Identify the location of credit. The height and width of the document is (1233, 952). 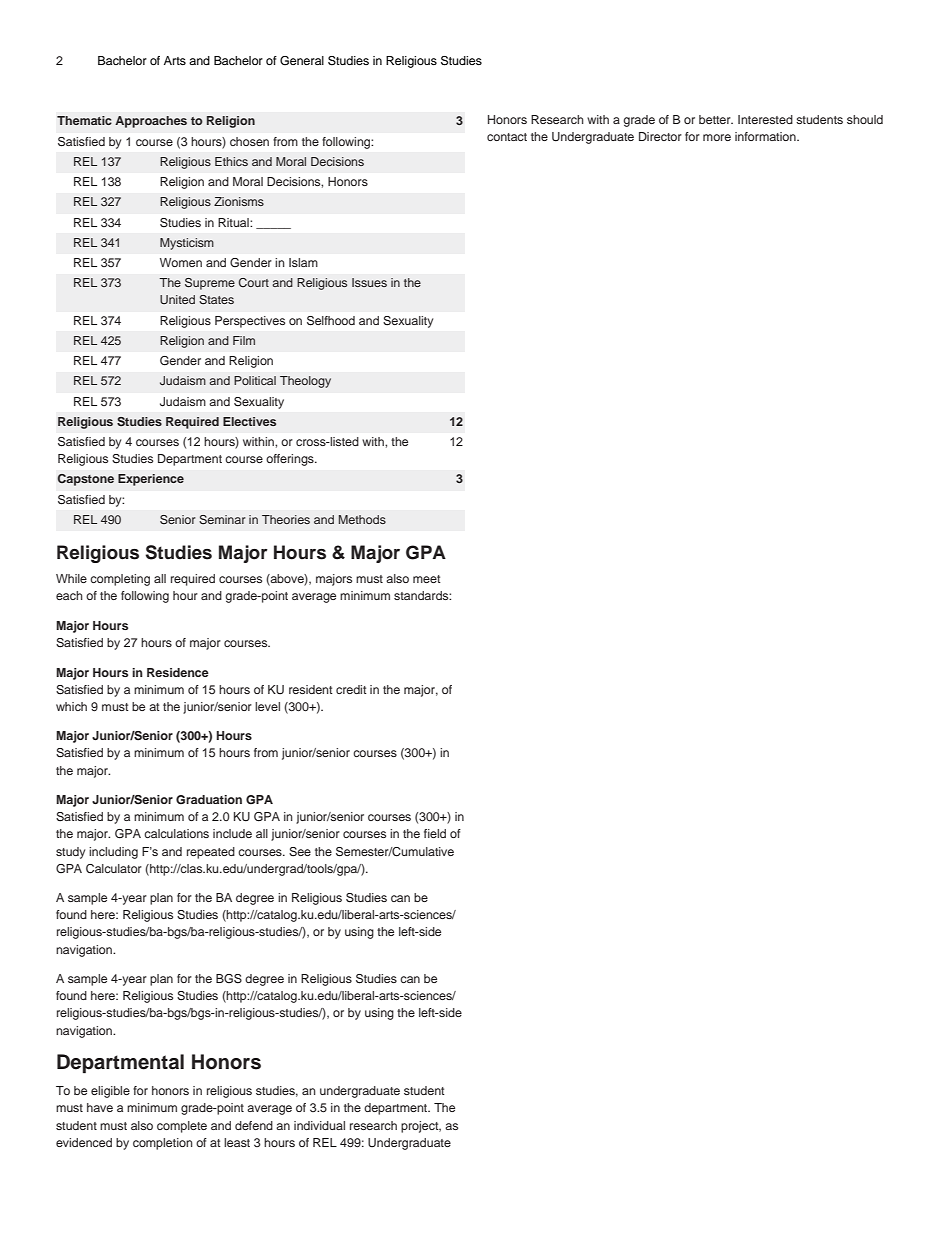
(351, 689).
